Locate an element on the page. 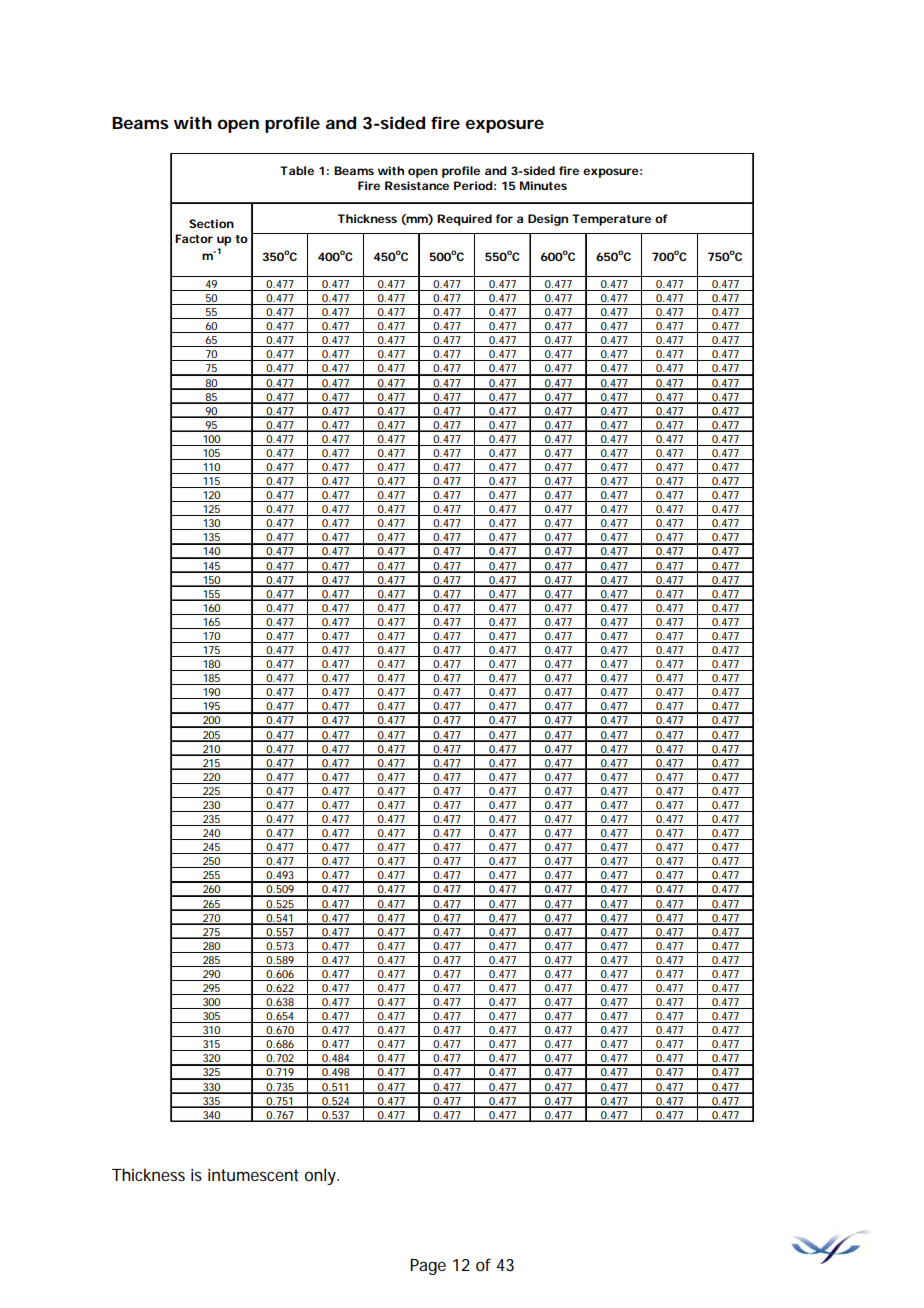  Temperature is located at coordinates (611, 220).
